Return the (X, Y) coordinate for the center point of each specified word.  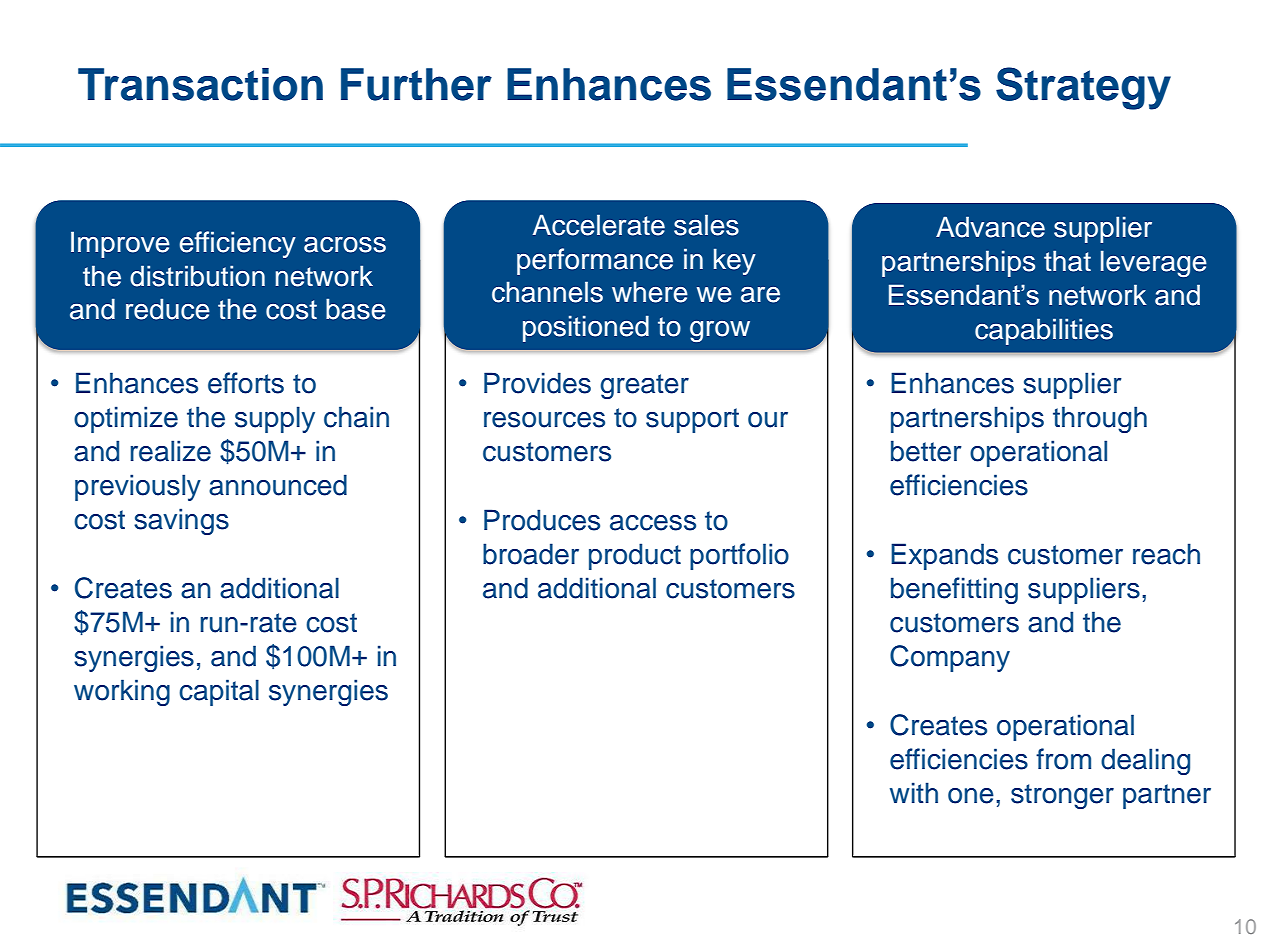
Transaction (200, 84)
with (914, 792)
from (1063, 759)
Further (416, 84)
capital (219, 692)
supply (275, 419)
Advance (990, 227)
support (692, 420)
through (1100, 419)
